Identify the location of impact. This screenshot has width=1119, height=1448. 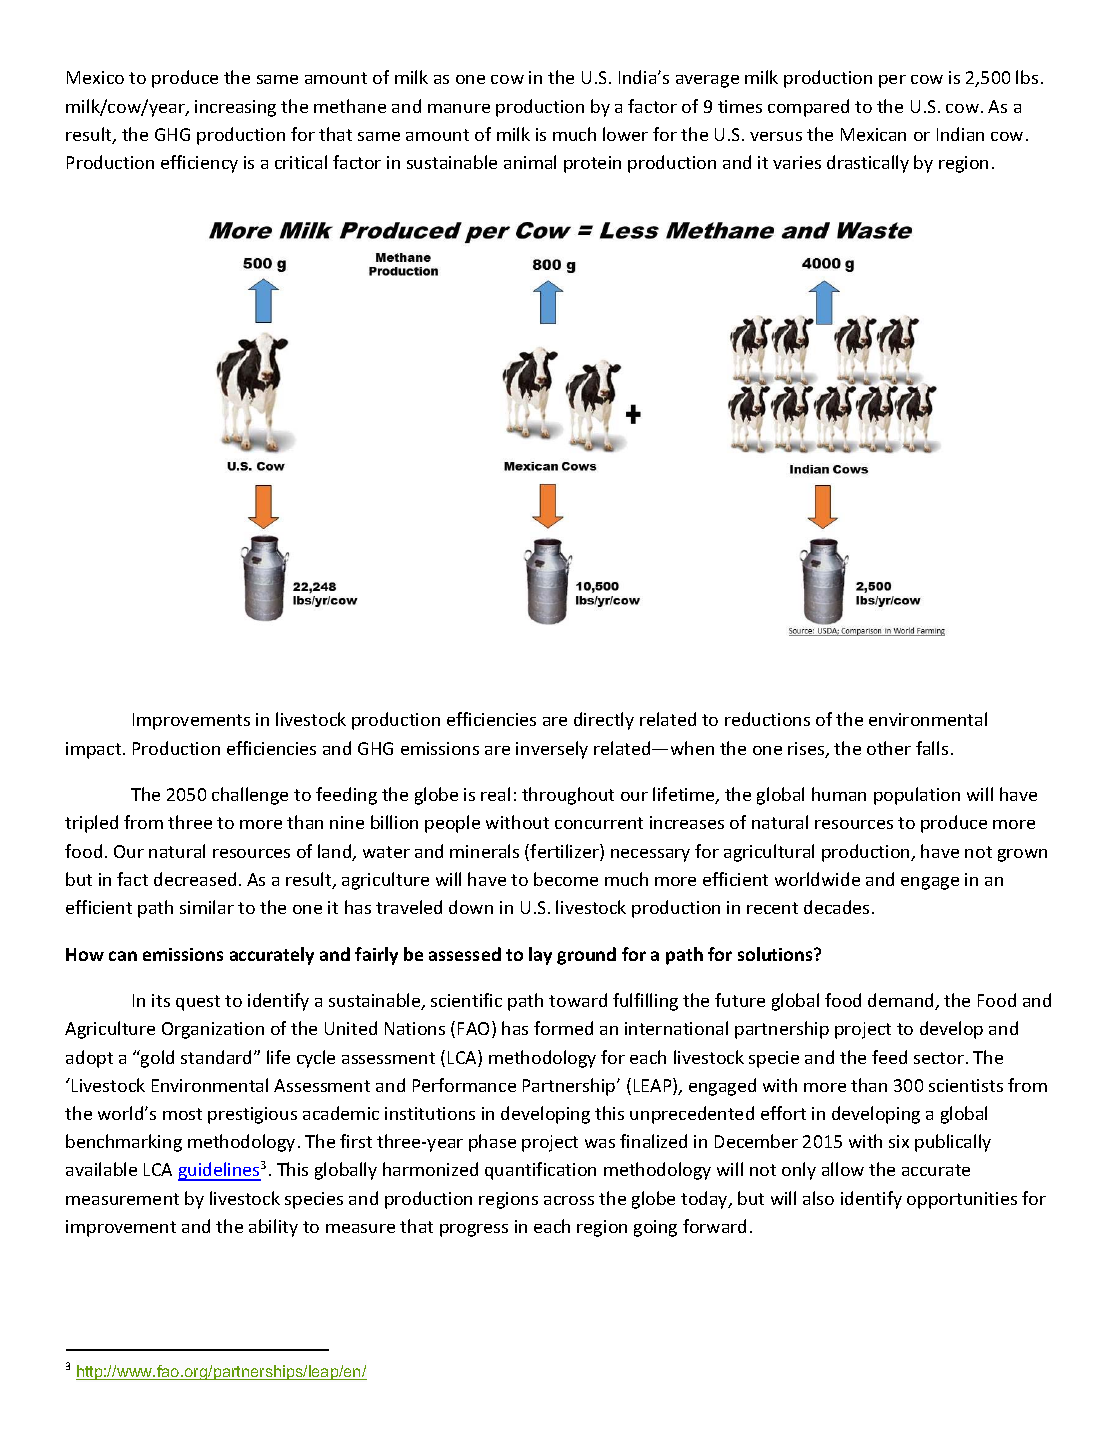
(95, 750).
